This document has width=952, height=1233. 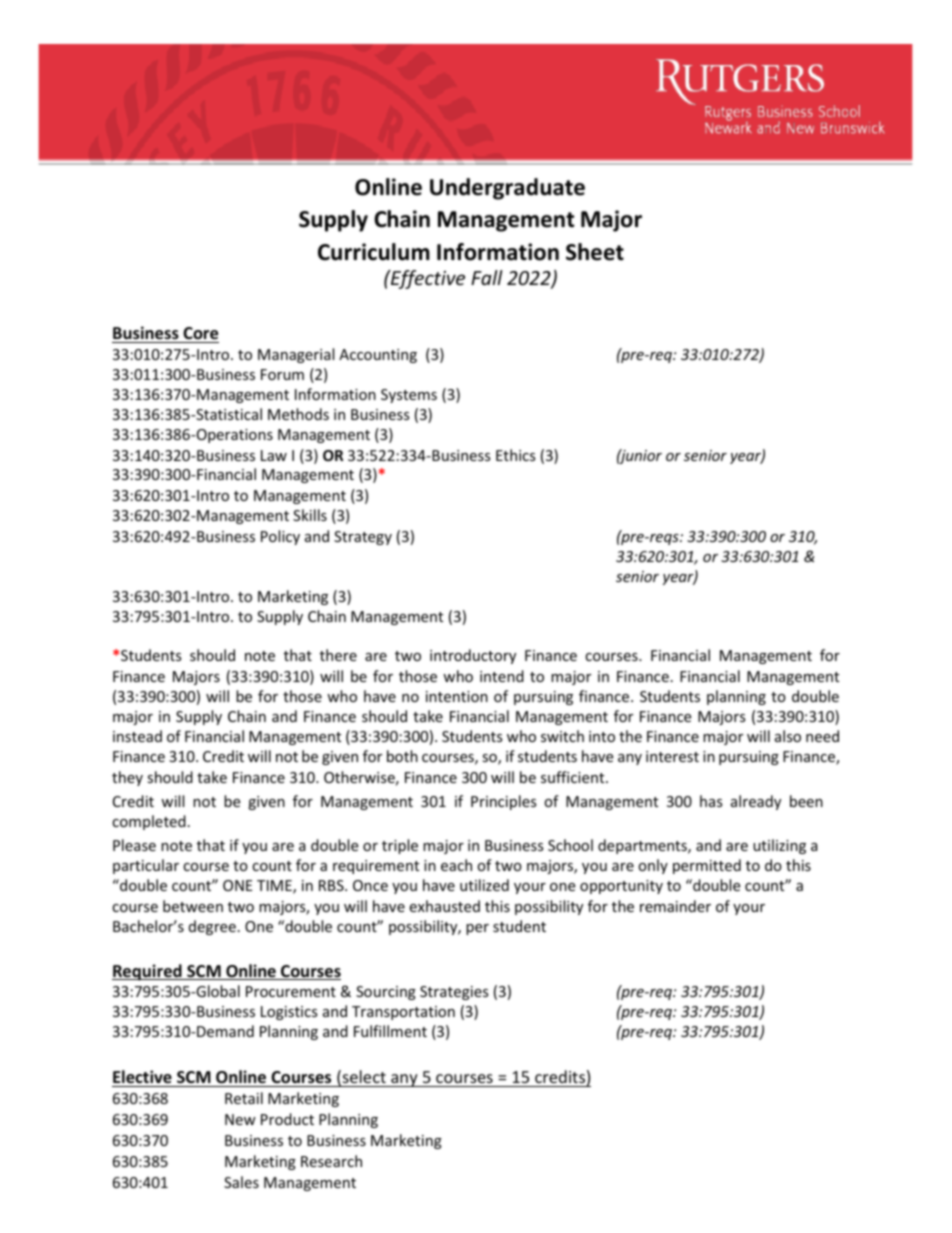 What do you see at coordinates (200, 333) in the document?
I see `Core` at bounding box center [200, 333].
